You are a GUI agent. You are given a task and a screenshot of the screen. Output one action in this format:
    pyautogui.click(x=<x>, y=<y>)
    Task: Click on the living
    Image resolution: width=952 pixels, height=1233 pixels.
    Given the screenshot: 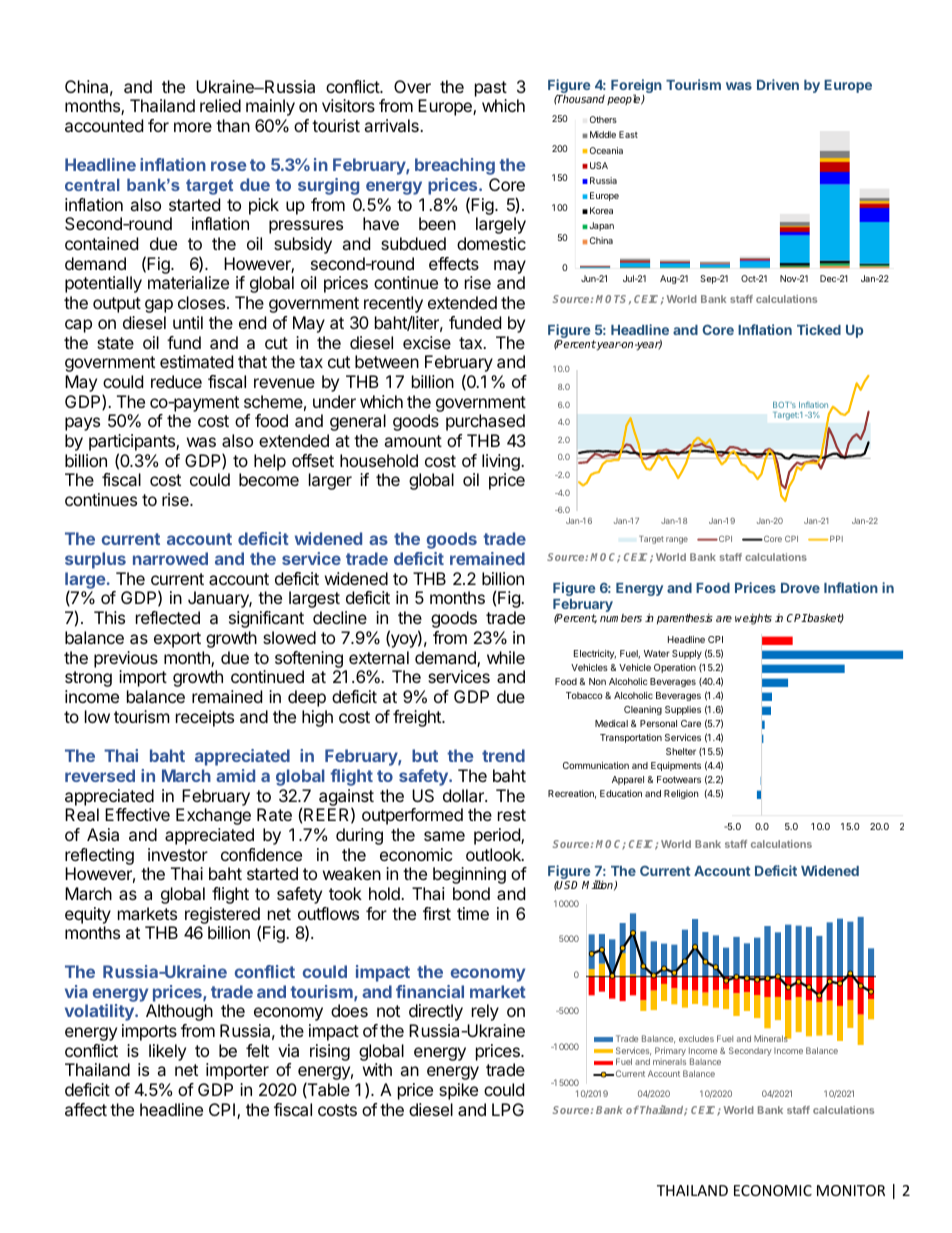 What is the action you would take?
    pyautogui.click(x=502, y=464)
